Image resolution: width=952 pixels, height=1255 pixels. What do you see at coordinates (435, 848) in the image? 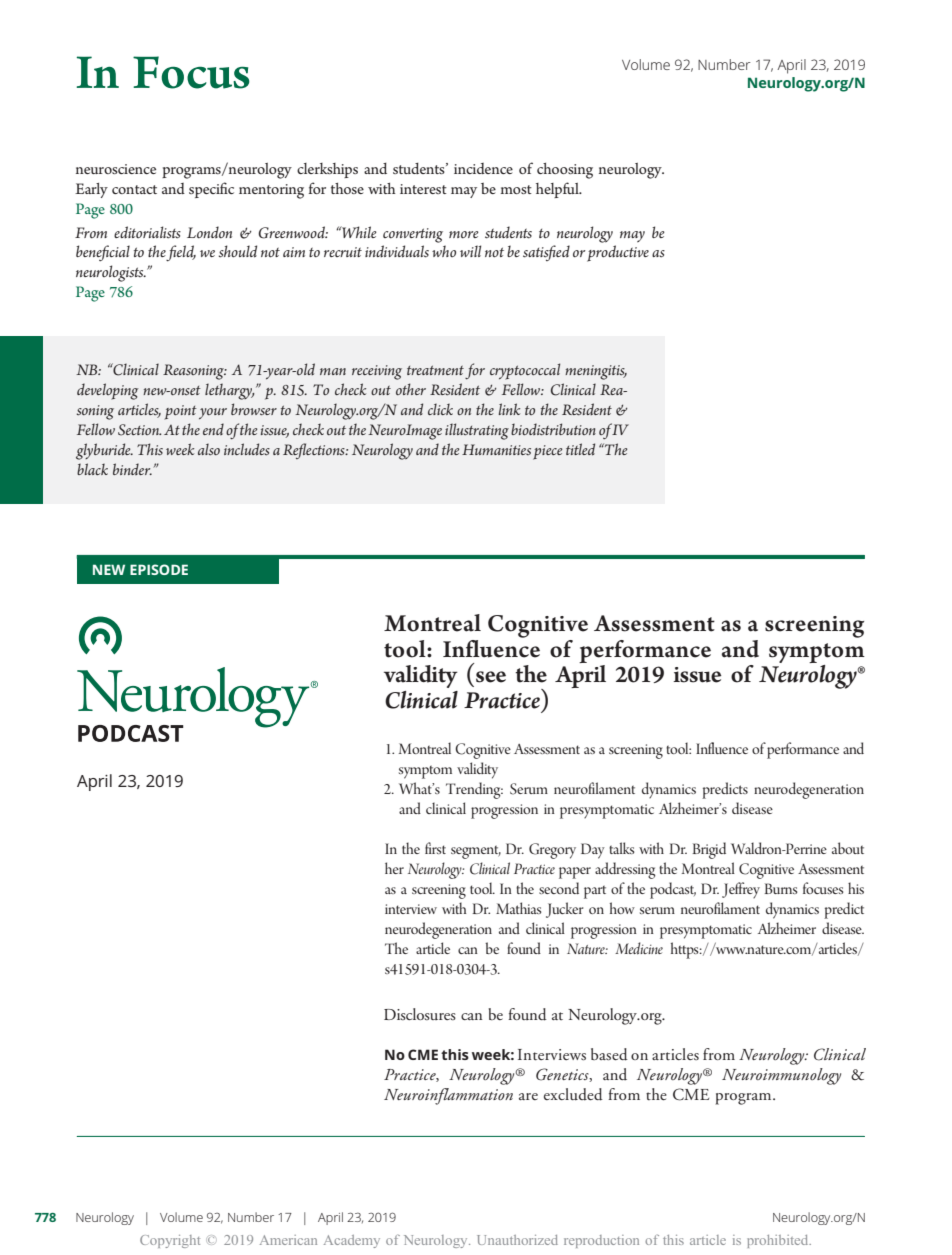
I see `first` at bounding box center [435, 848].
